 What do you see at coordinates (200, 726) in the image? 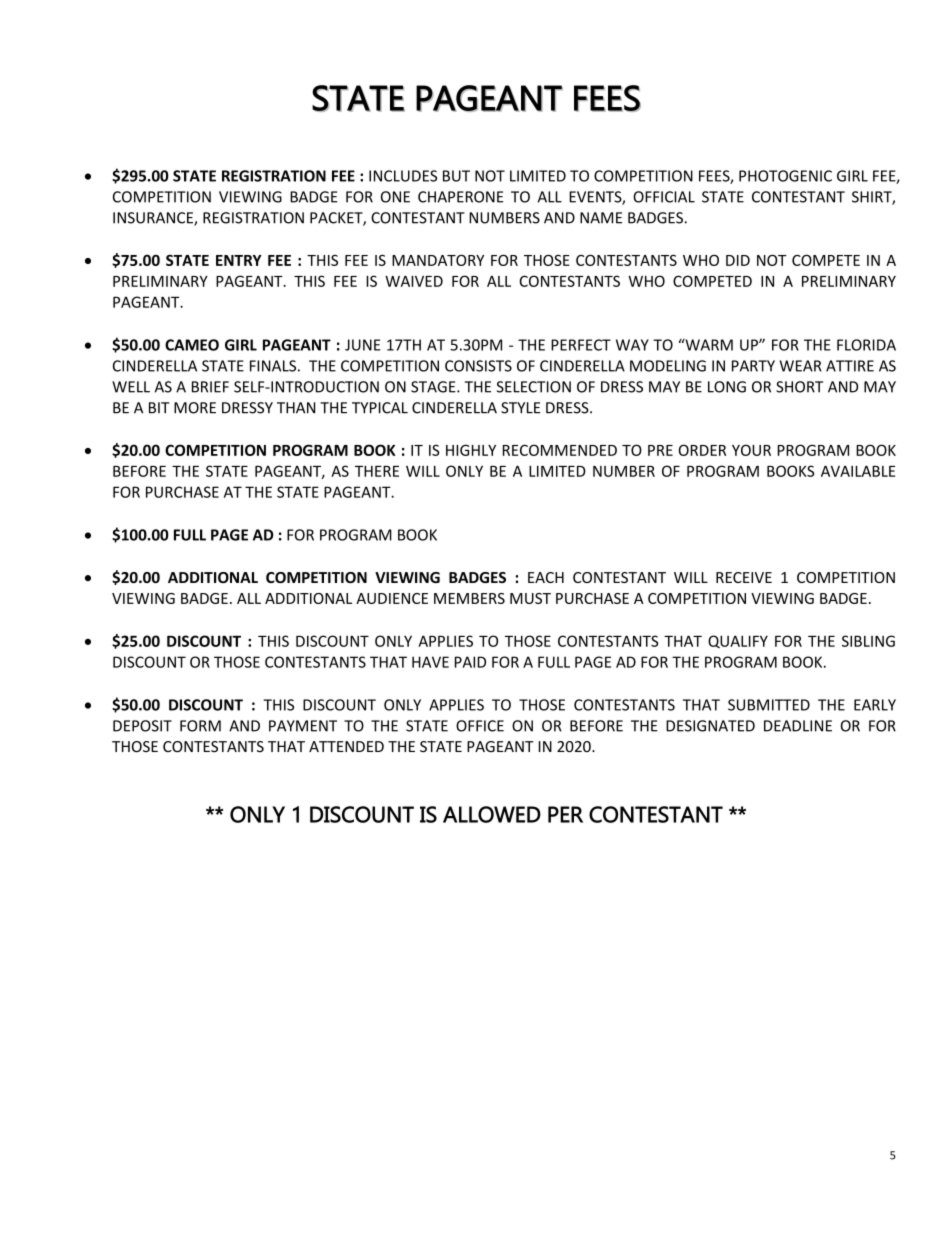
I see `FORM` at bounding box center [200, 726].
